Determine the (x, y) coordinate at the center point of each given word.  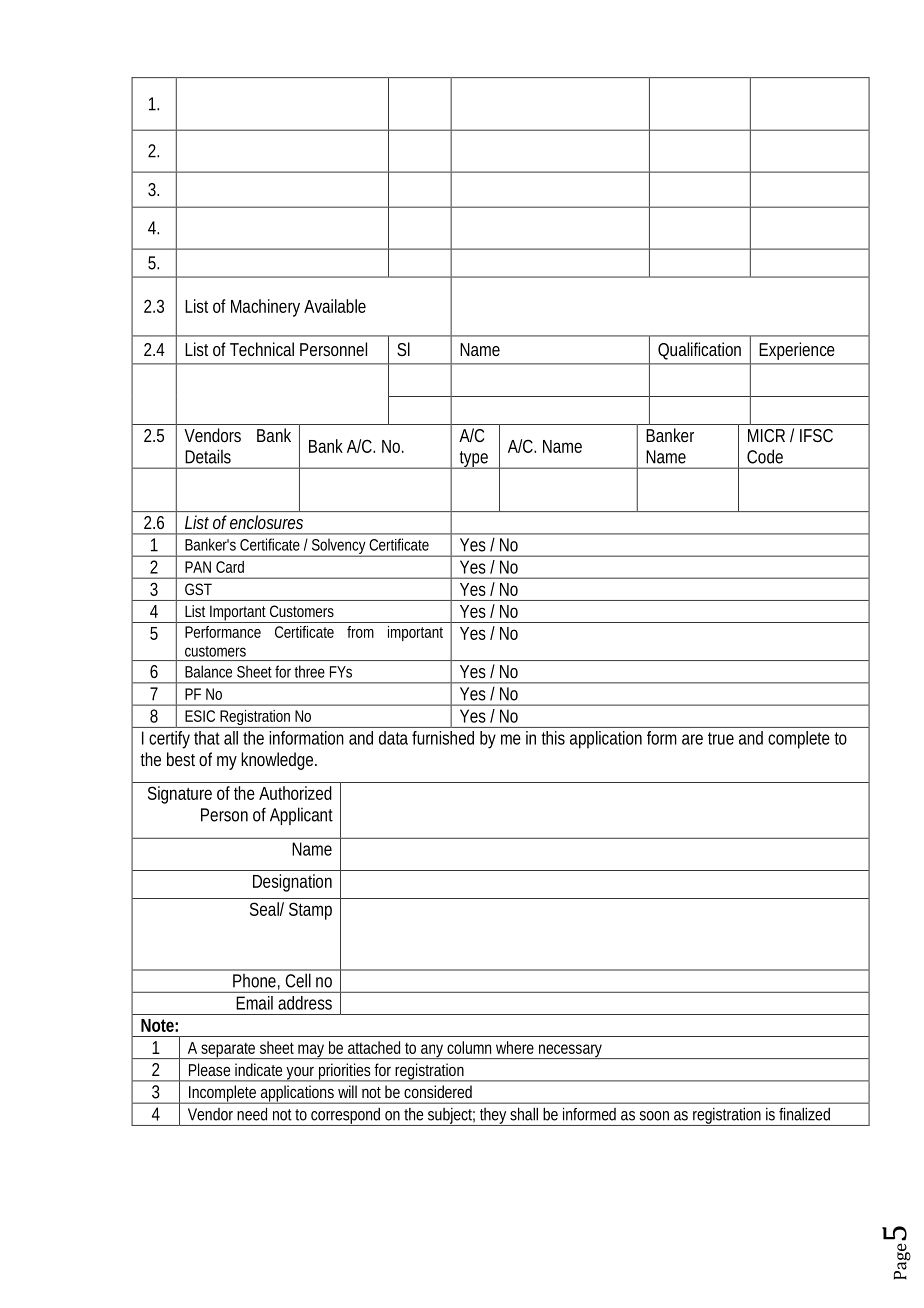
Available (335, 306)
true (721, 738)
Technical (262, 349)
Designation (292, 883)
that (207, 738)
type (474, 460)
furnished (443, 738)
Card (230, 567)
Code (765, 456)
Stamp (310, 911)
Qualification (699, 350)
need (252, 1114)
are (692, 739)
